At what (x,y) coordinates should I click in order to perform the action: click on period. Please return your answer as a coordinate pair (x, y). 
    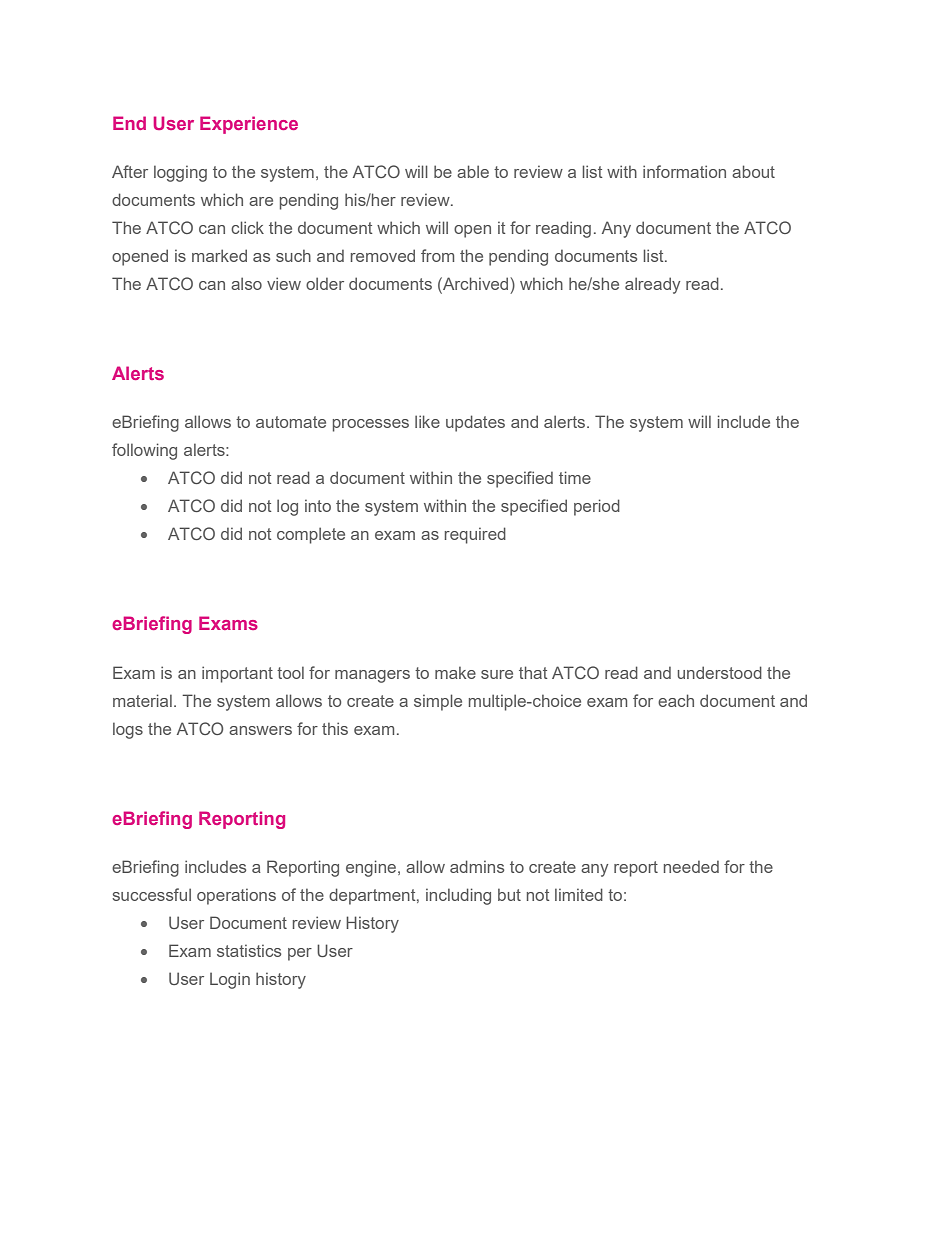
    Looking at the image, I should click on (597, 507).
